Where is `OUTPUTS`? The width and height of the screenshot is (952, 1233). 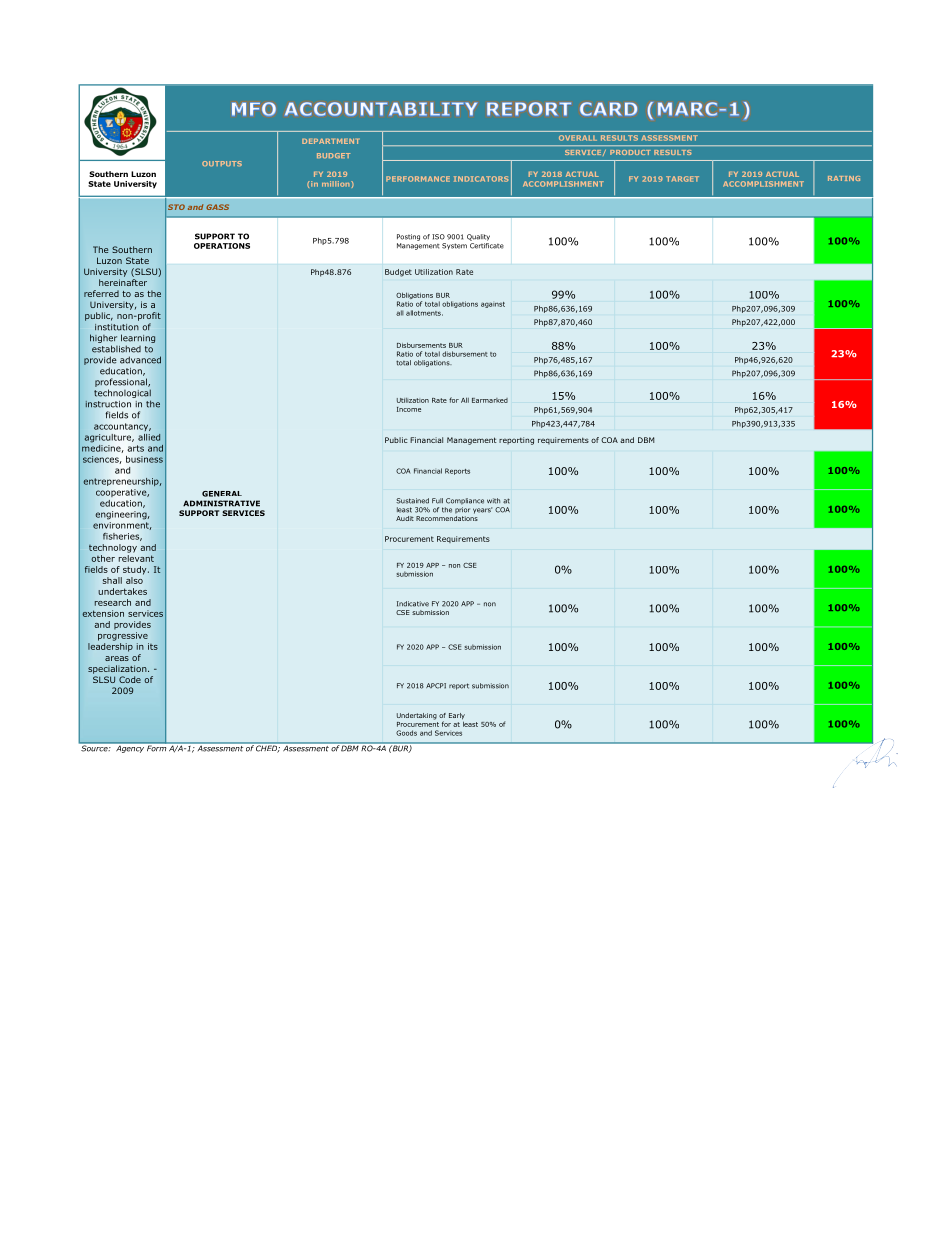
OUTPUTS is located at coordinates (222, 163).
